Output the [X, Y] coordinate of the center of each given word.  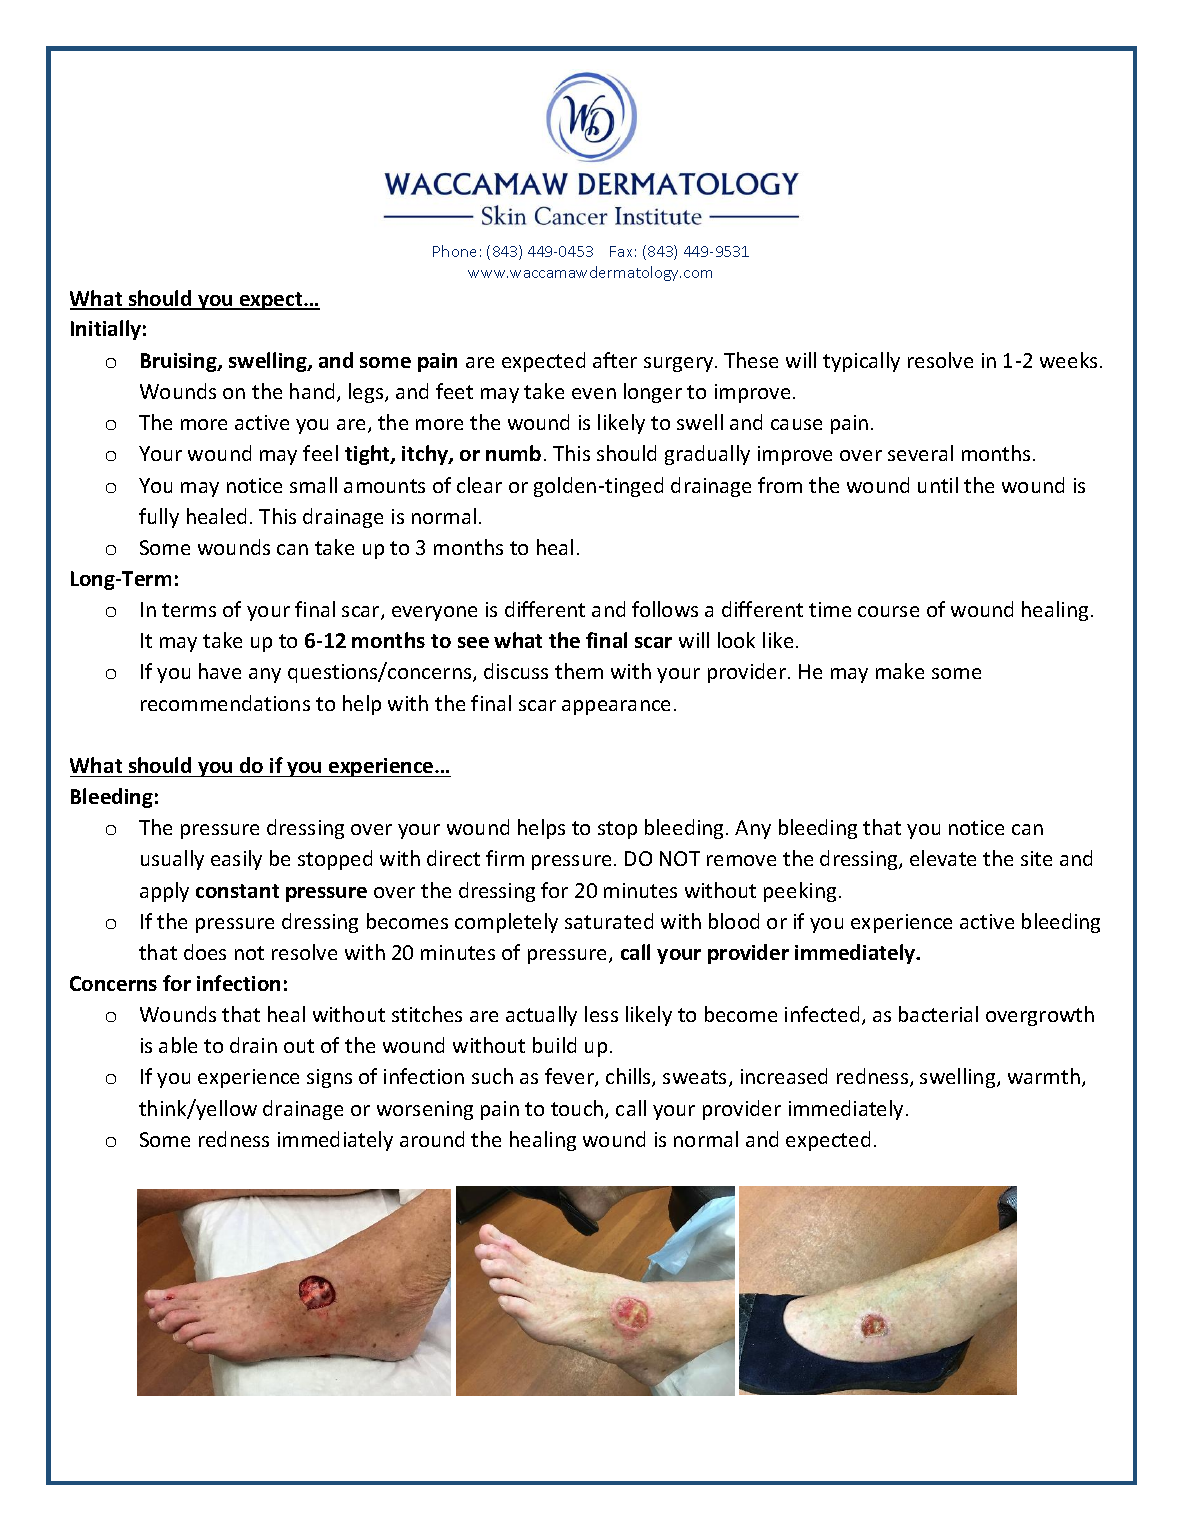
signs [329, 1078]
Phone [454, 251]
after [615, 360]
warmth [1044, 1076]
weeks [1068, 360]
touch [578, 1109]
